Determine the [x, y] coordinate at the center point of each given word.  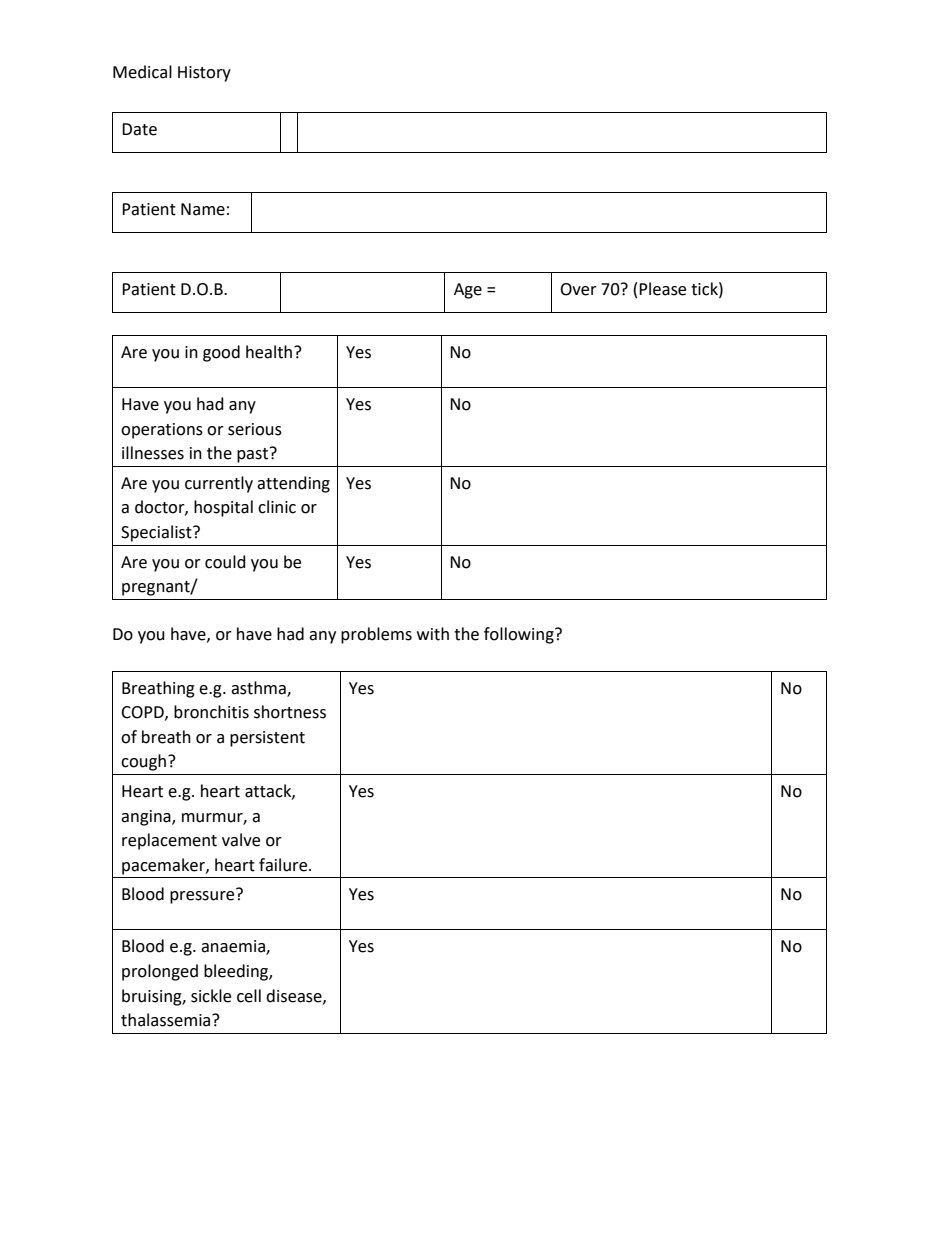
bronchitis [211, 712]
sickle [211, 996]
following [520, 635]
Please [662, 289]
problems [376, 635]
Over [578, 289]
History [204, 74]
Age [468, 291]
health [270, 352]
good [221, 353]
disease [295, 996]
